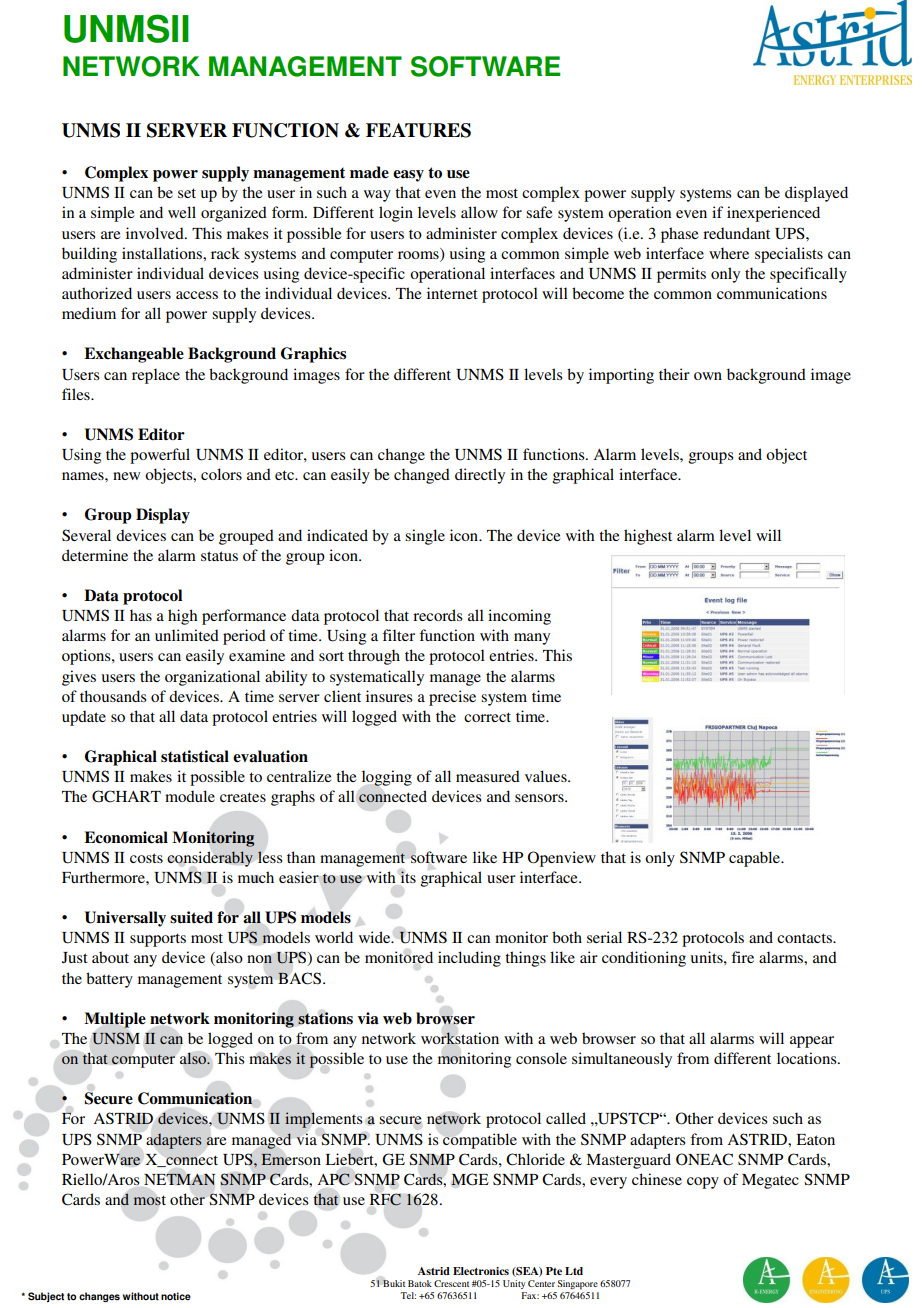  What do you see at coordinates (187, 193) in the screenshot?
I see `set` at bounding box center [187, 193].
